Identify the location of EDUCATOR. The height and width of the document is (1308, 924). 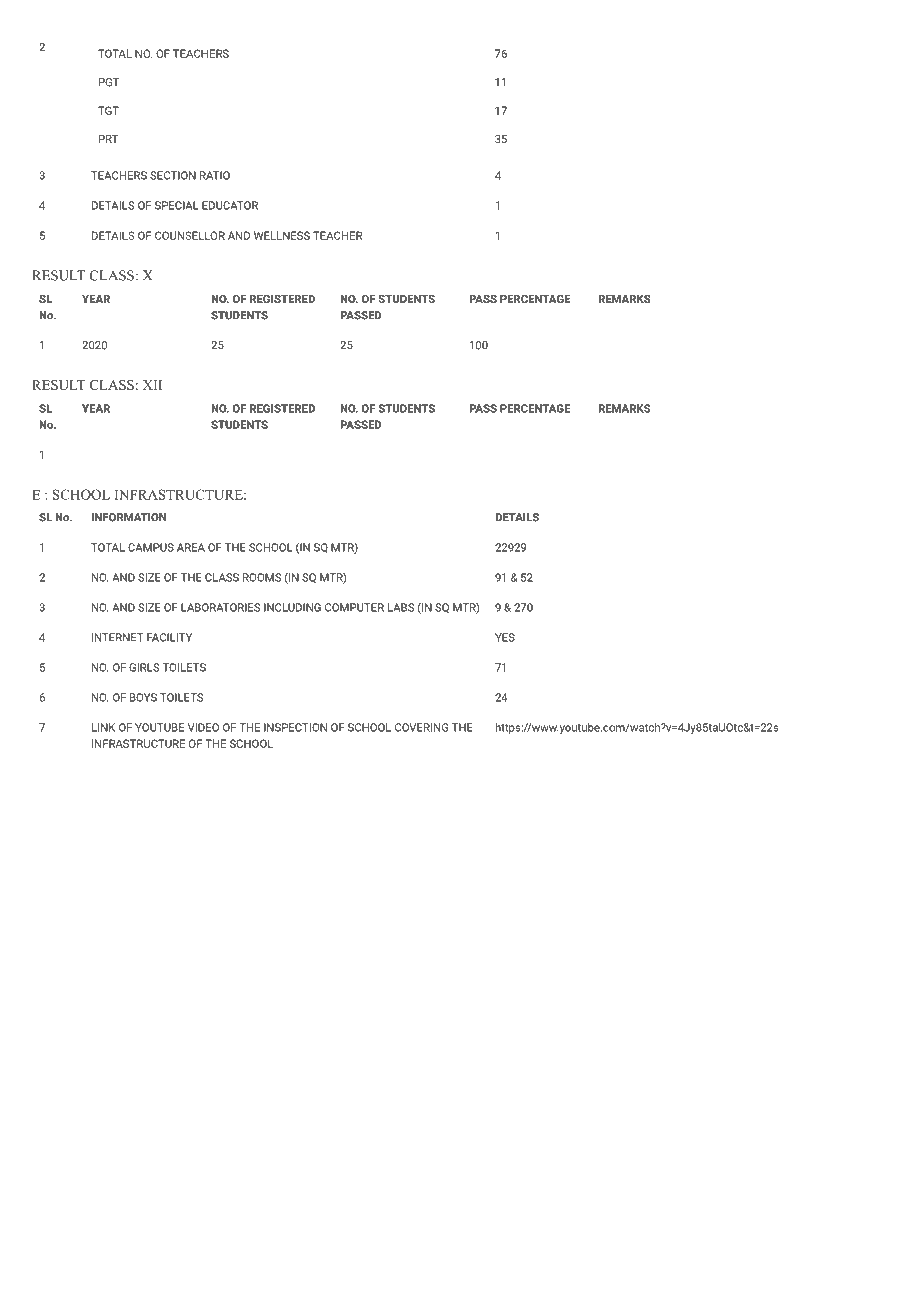
(230, 205).
